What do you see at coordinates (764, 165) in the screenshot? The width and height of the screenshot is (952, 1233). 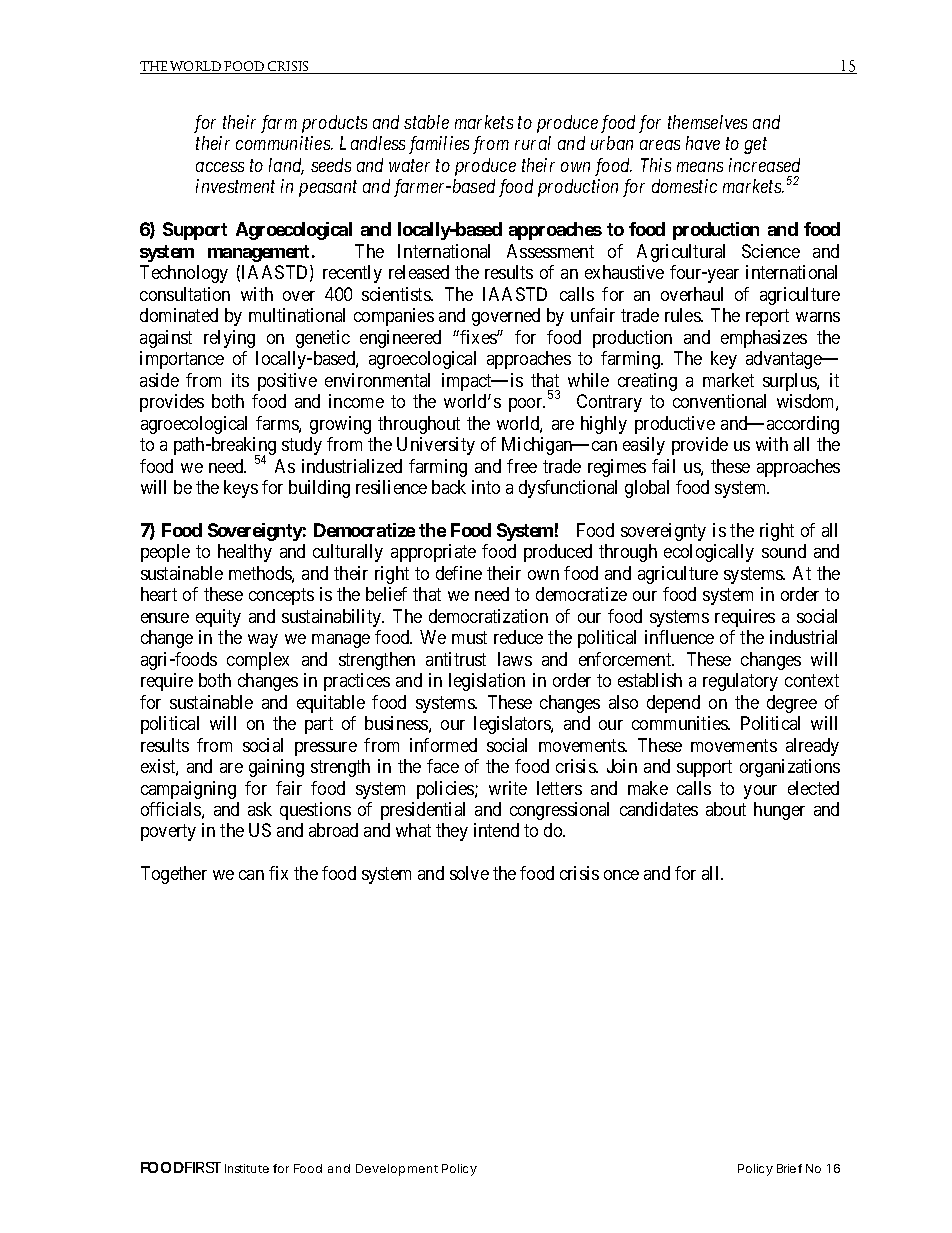 I see `increased` at bounding box center [764, 165].
